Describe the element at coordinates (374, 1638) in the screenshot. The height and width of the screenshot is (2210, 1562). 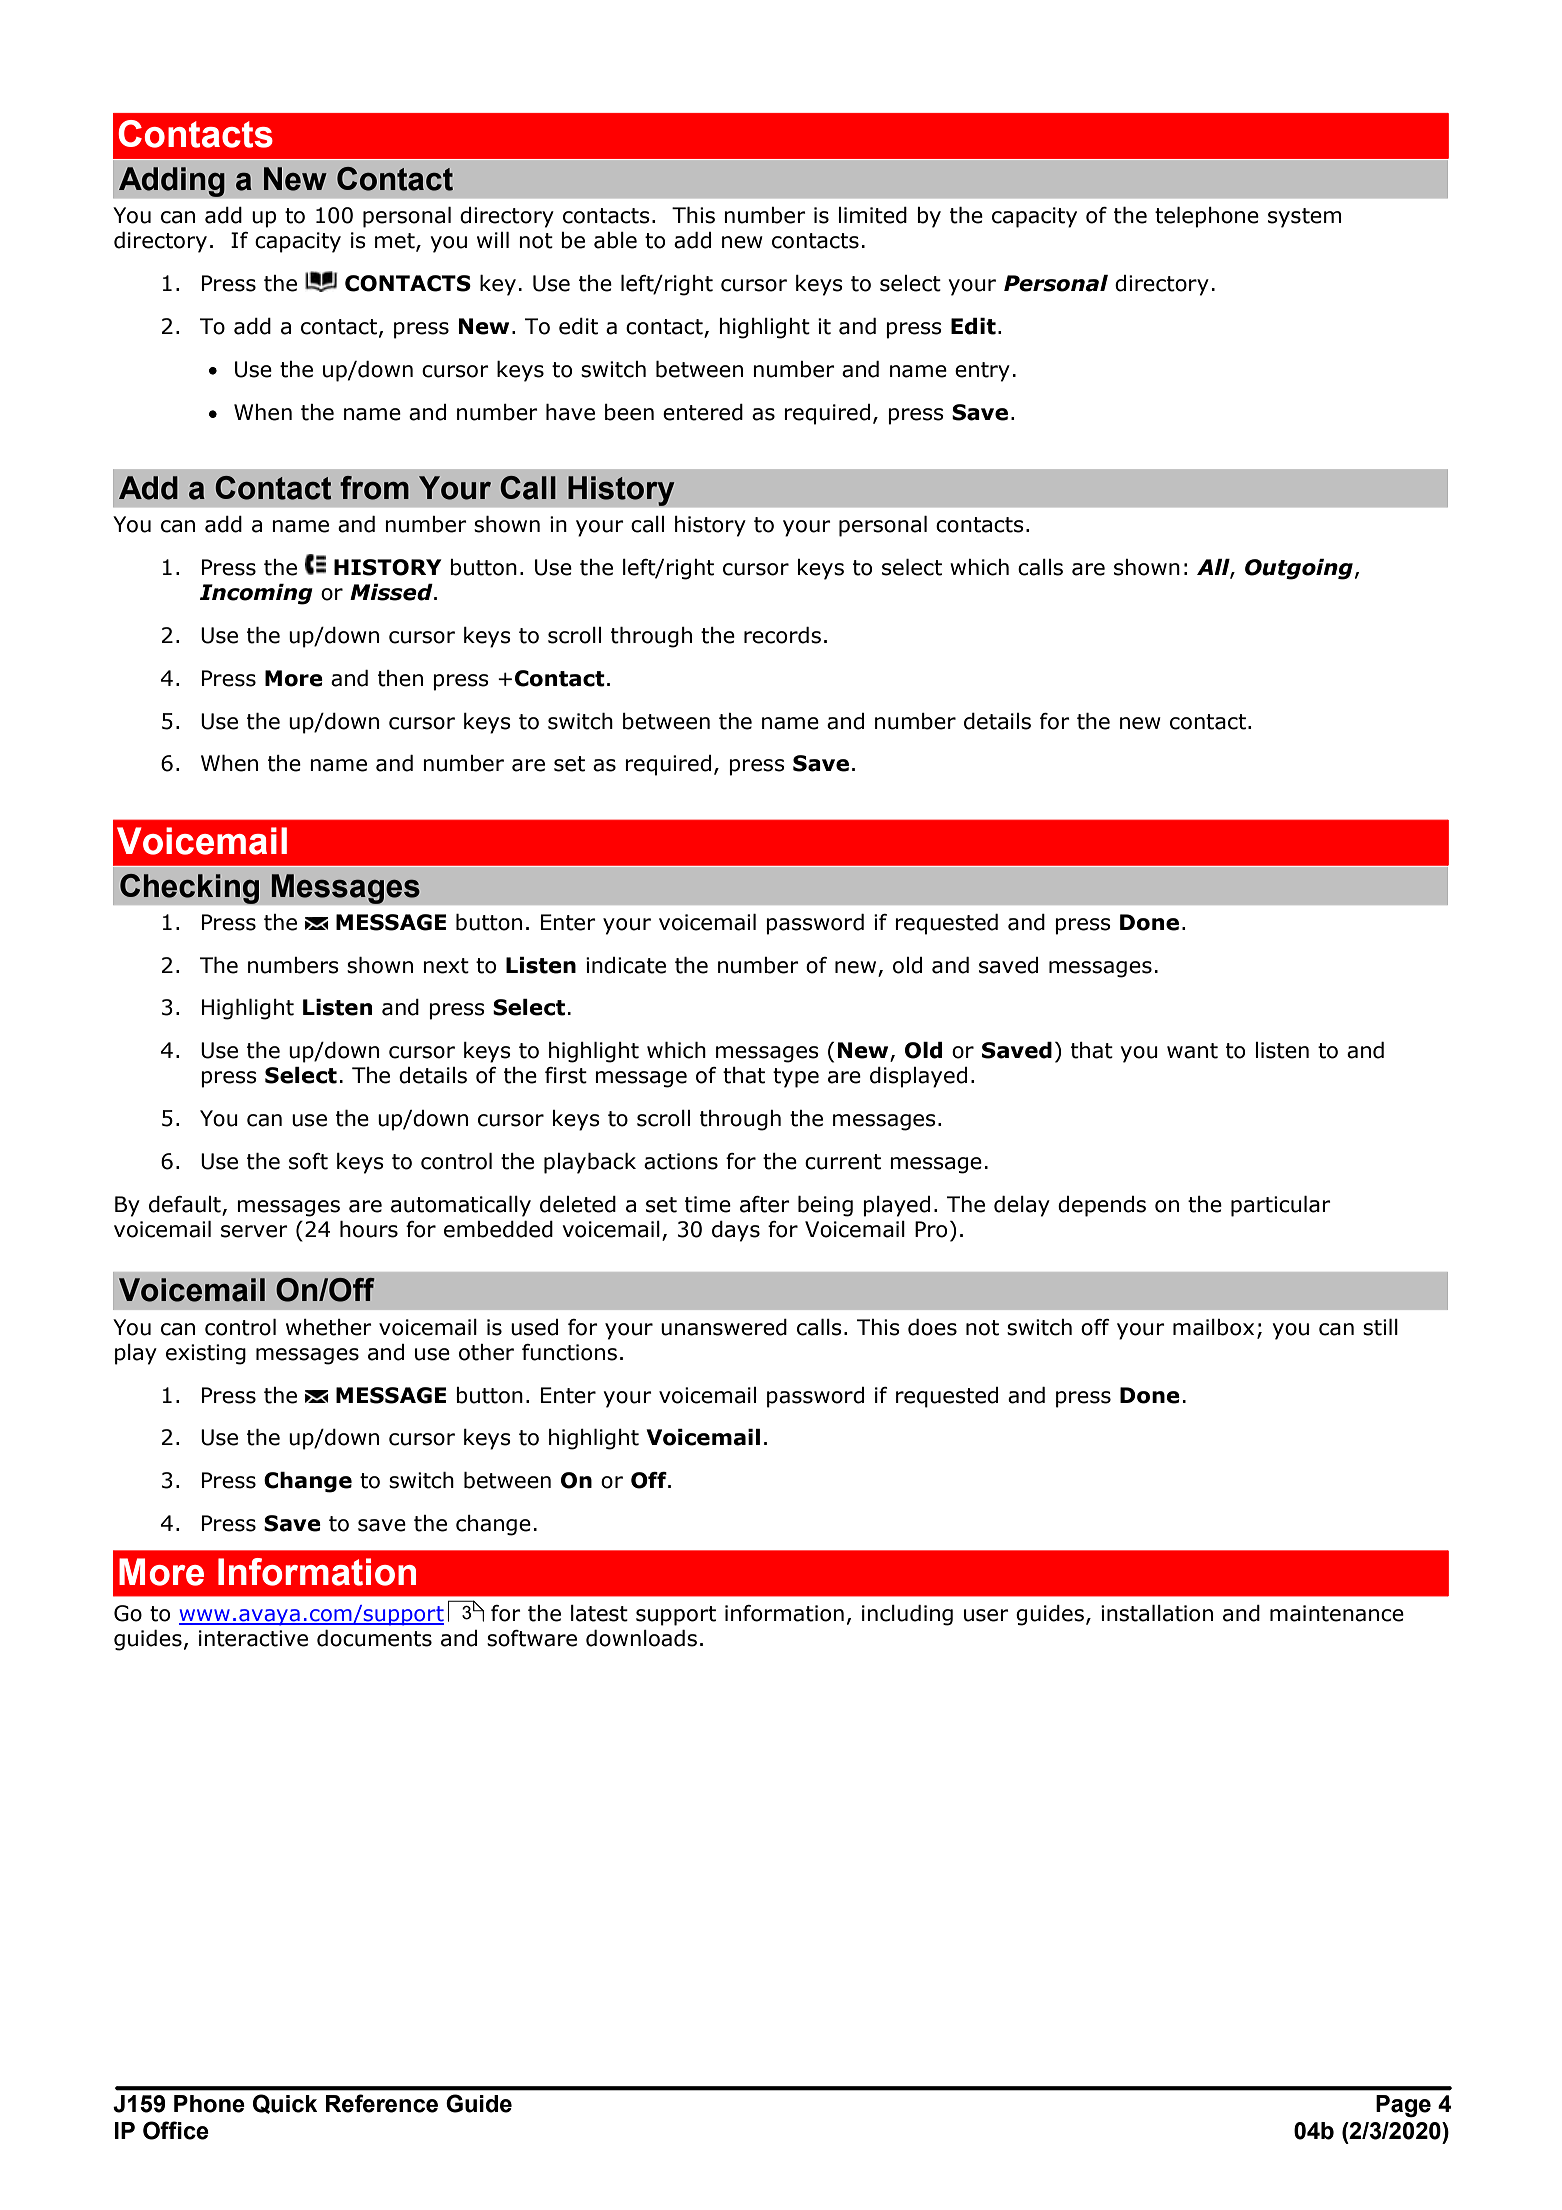
I see `documents` at that location.
